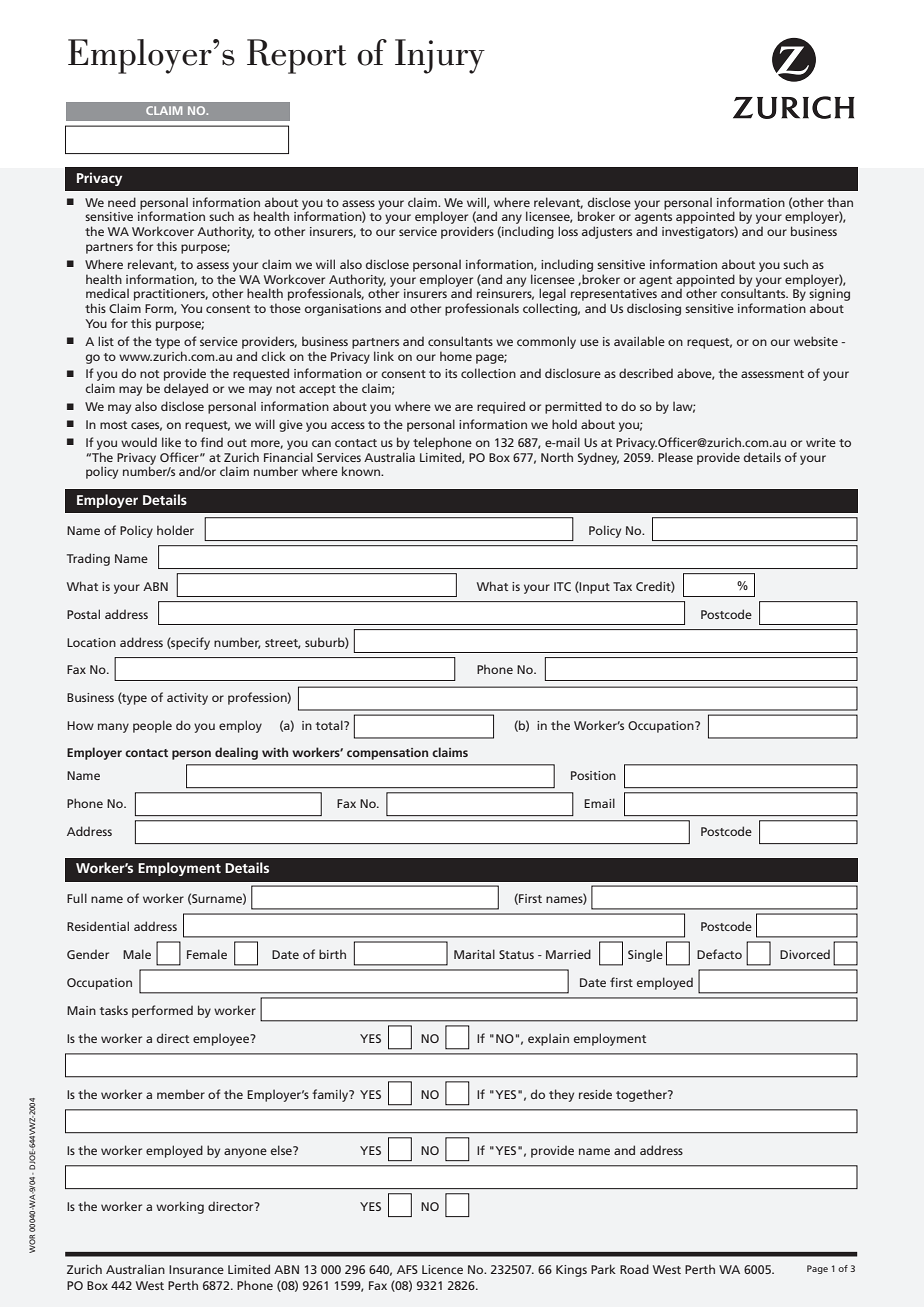 The width and height of the screenshot is (924, 1307). Describe the element at coordinates (816, 341) in the screenshot. I see `website` at that location.
